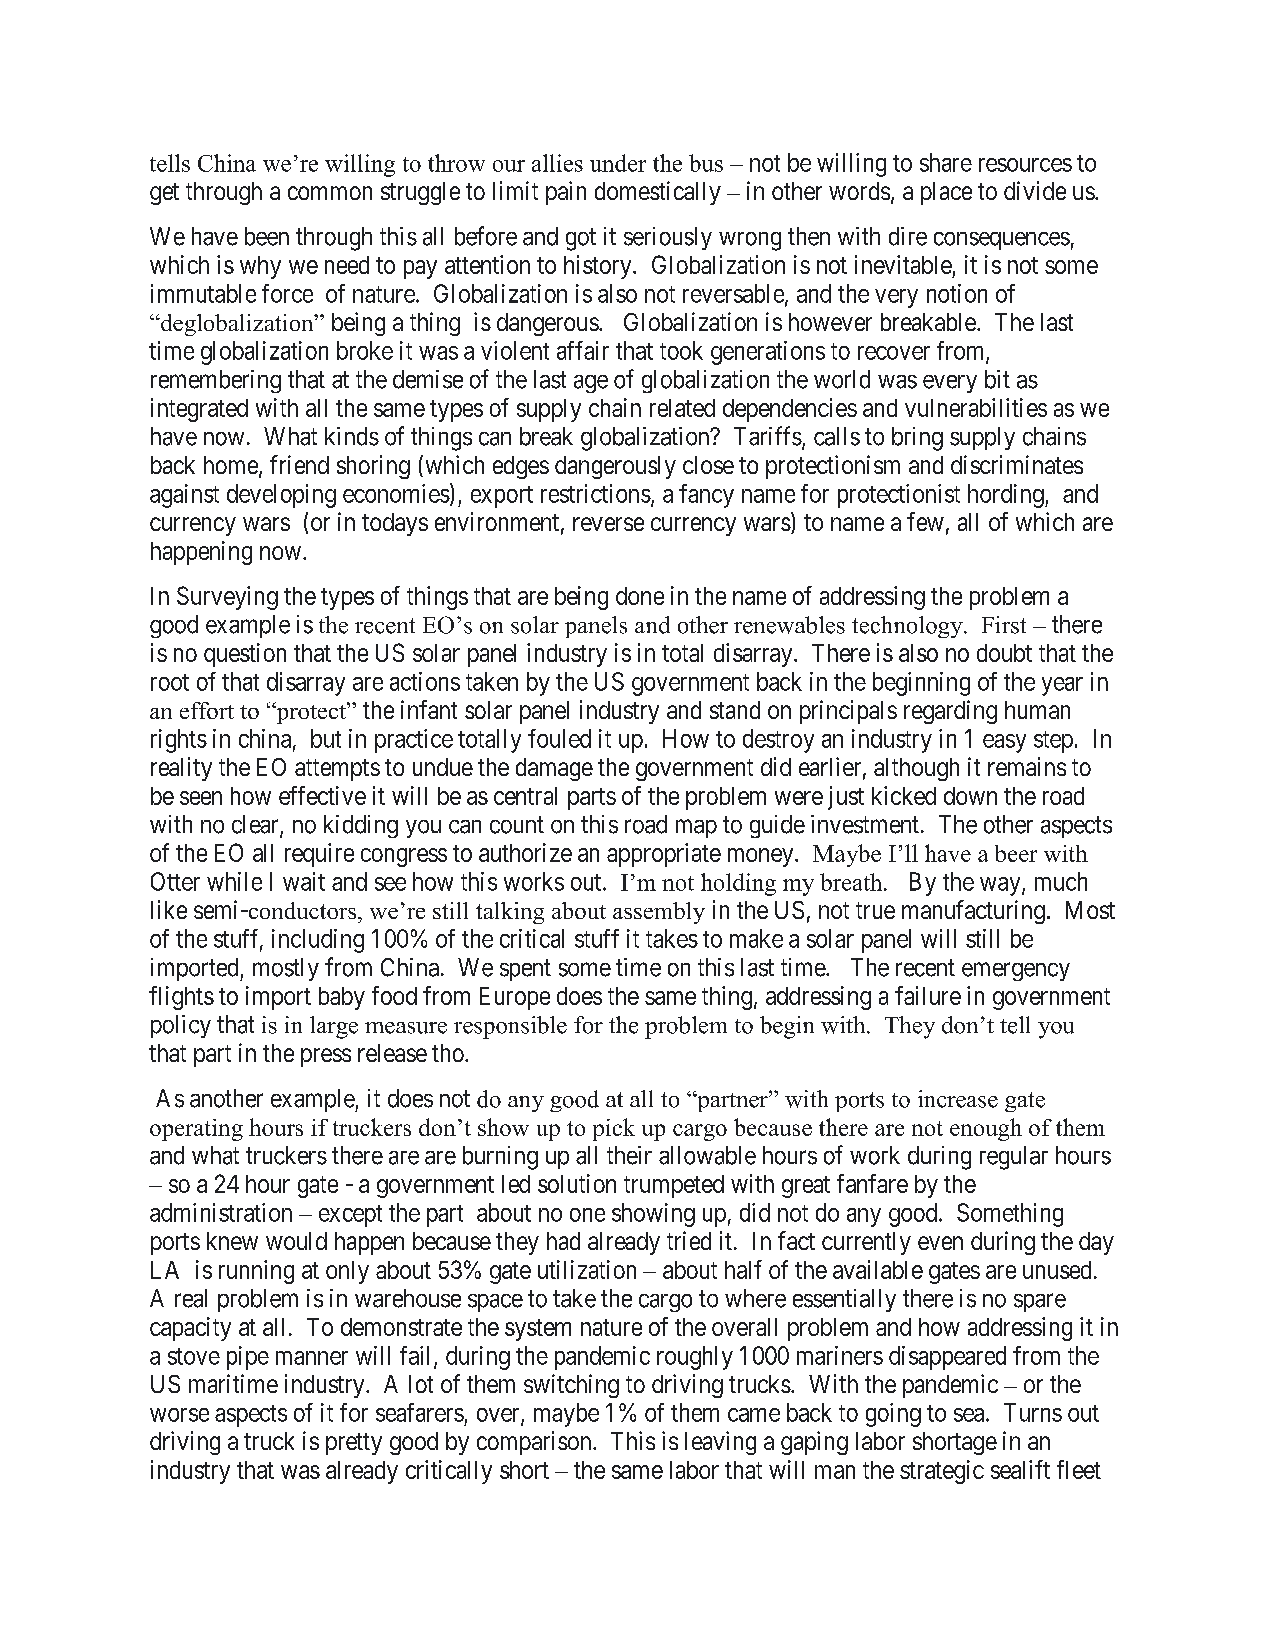  Describe the element at coordinates (946, 193) in the document. I see `place` at that location.
